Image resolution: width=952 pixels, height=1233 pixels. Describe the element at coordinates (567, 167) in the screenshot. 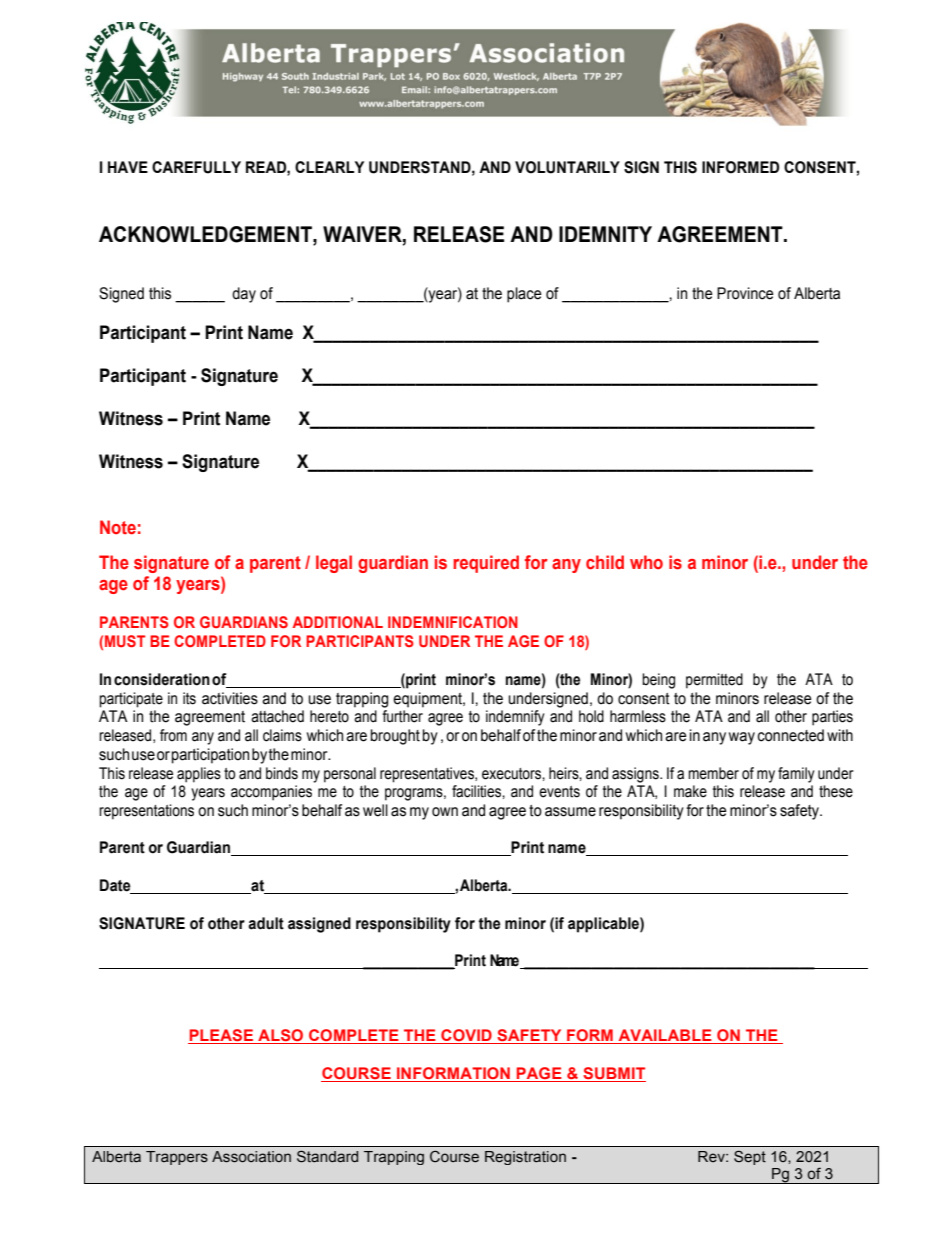

I see `VOLUNTARILY` at that location.
